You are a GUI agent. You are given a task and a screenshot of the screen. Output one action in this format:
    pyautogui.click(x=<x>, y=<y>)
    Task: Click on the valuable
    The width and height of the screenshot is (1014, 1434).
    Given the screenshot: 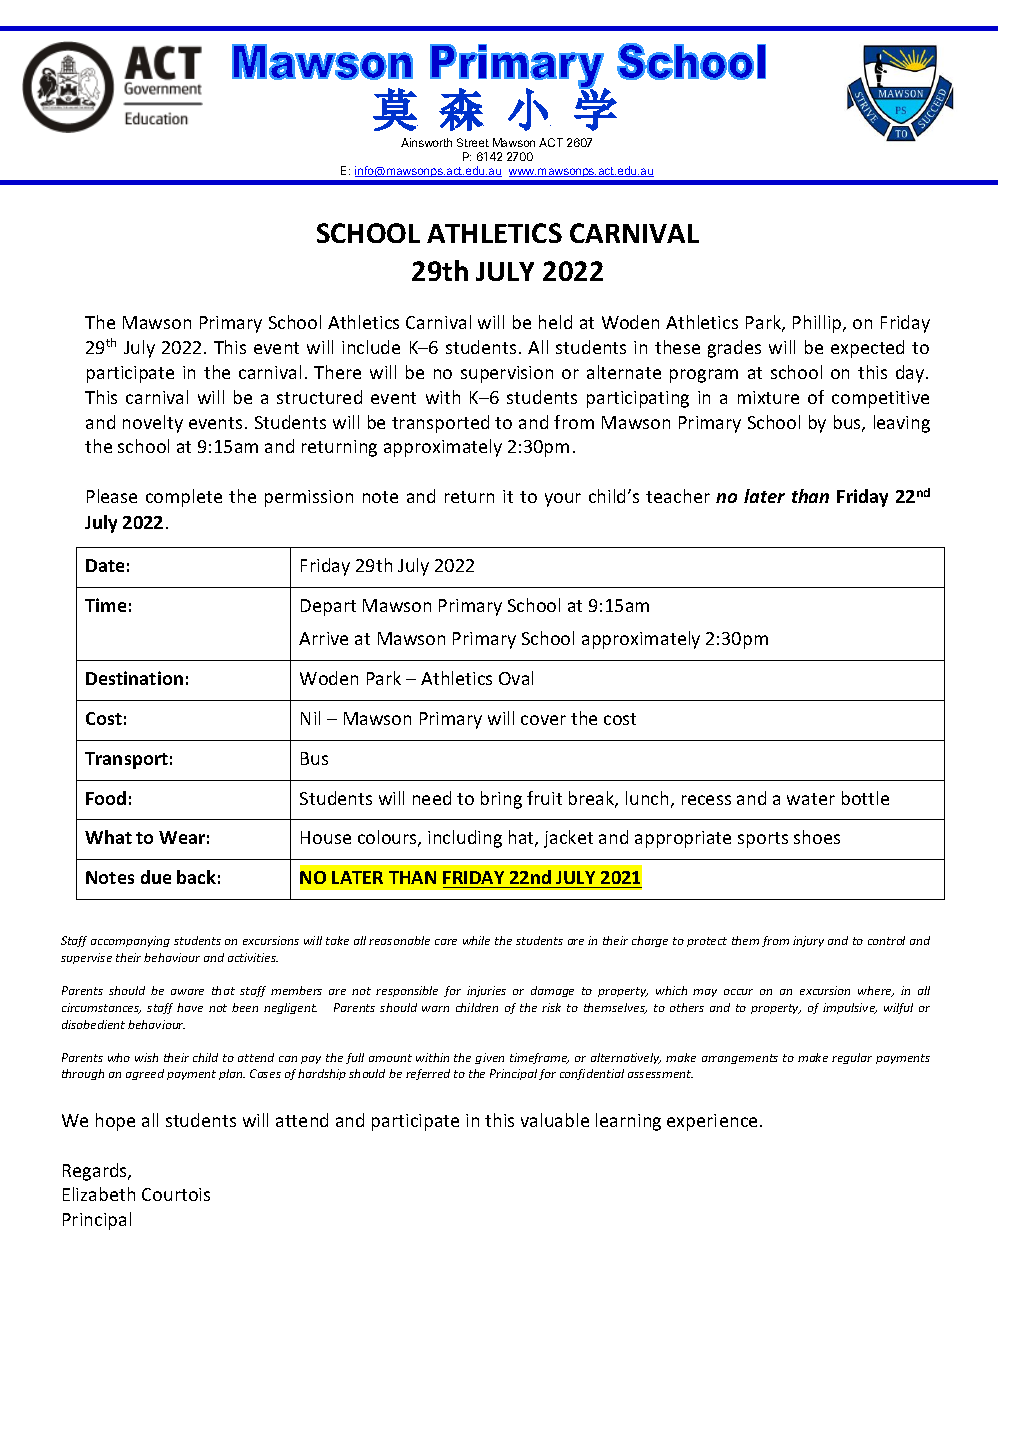 What is the action you would take?
    pyautogui.click(x=555, y=1120)
